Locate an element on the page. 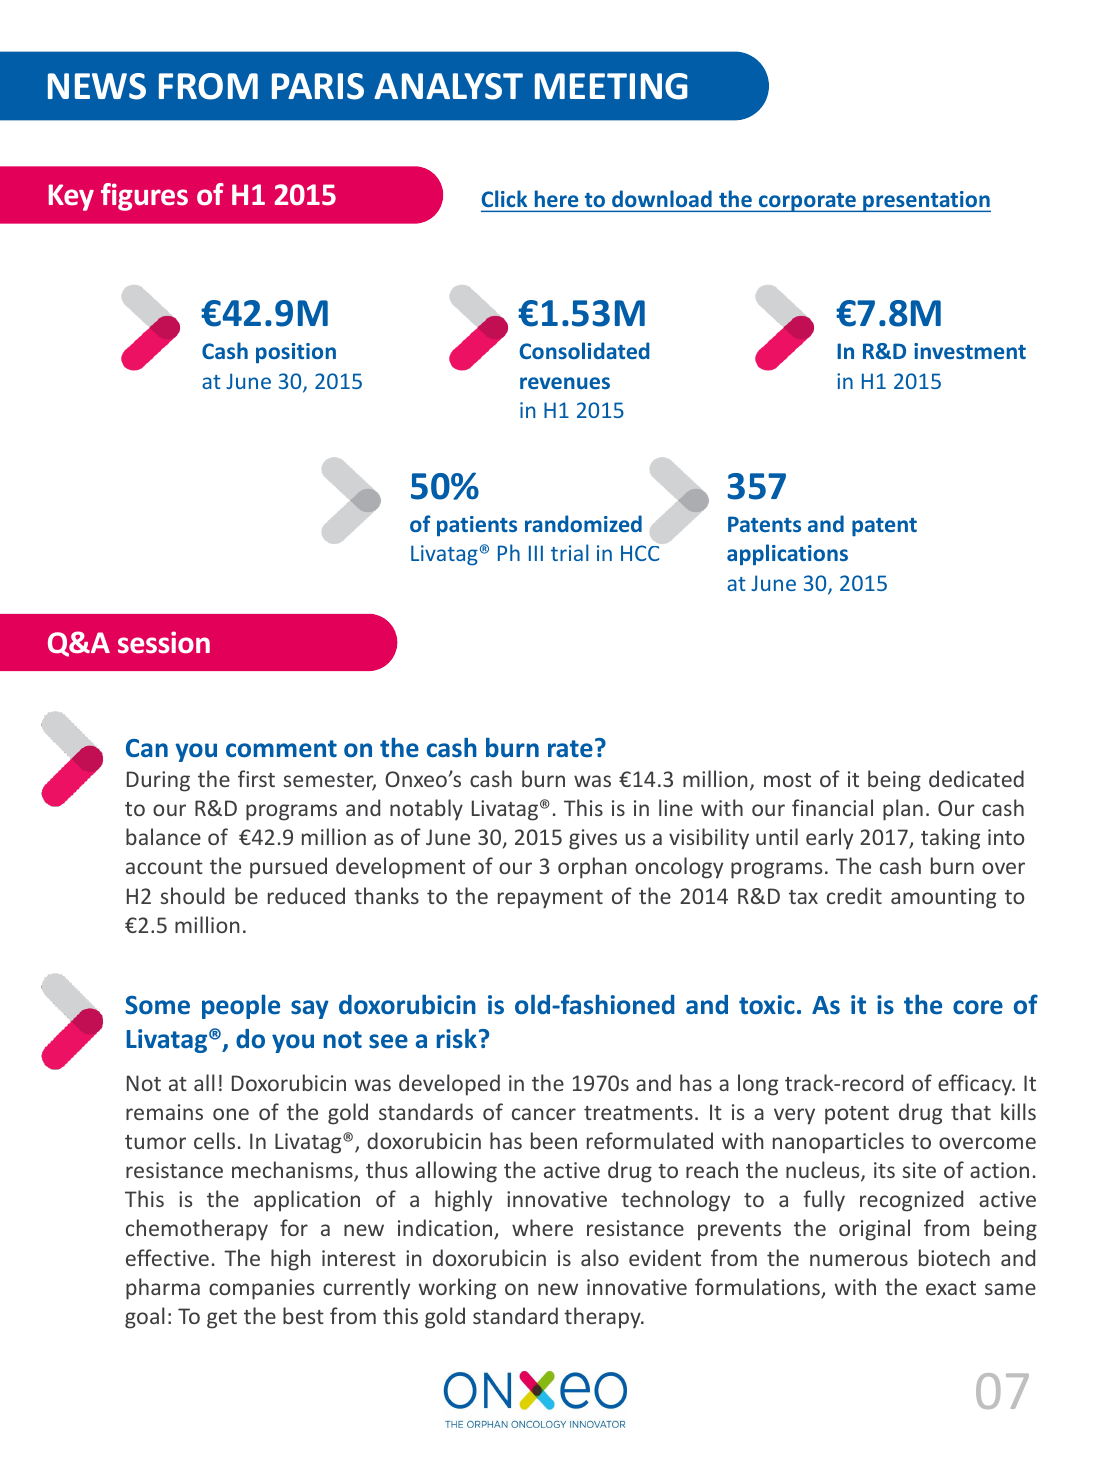 The image size is (1093, 1457). HCC is located at coordinates (640, 553).
